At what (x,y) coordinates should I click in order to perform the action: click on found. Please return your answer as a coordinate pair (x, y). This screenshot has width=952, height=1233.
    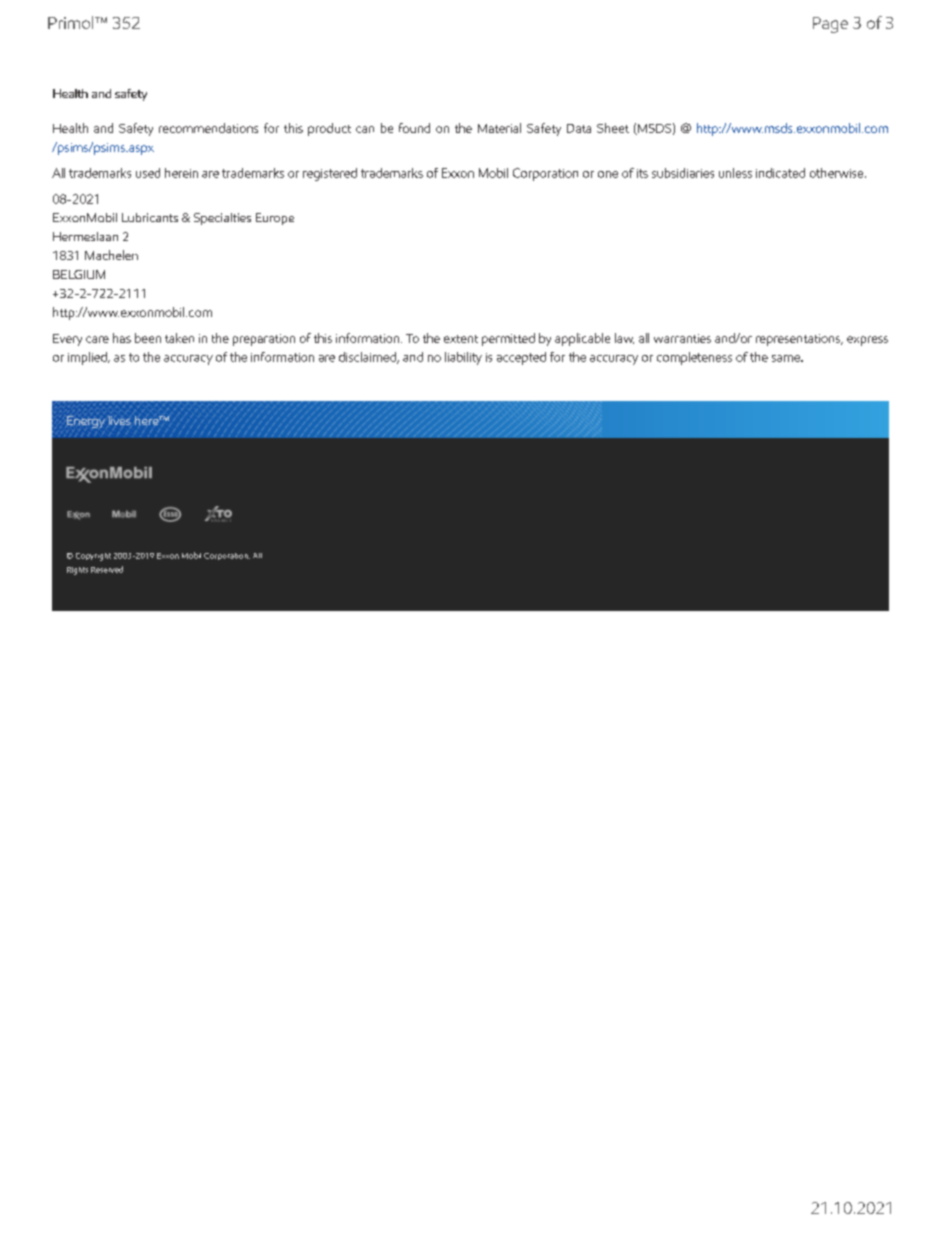
    Looking at the image, I should click on (414, 128).
